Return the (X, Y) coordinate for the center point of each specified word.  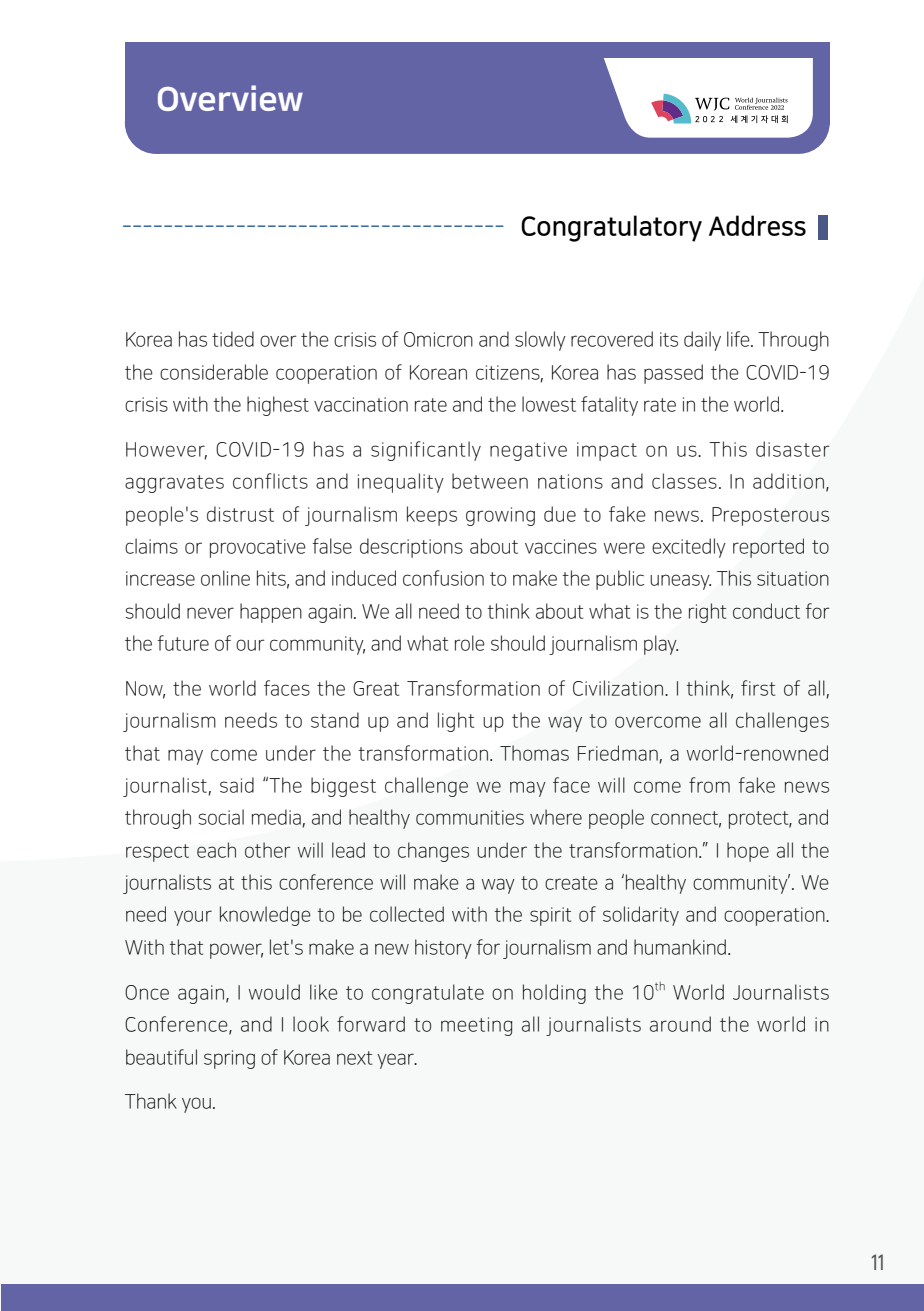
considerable (214, 372)
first (758, 688)
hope (748, 852)
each (216, 850)
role (470, 643)
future (183, 643)
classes (684, 481)
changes (433, 852)
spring (229, 1059)
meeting (476, 1026)
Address (757, 225)
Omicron (438, 339)
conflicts (270, 481)
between (490, 481)
